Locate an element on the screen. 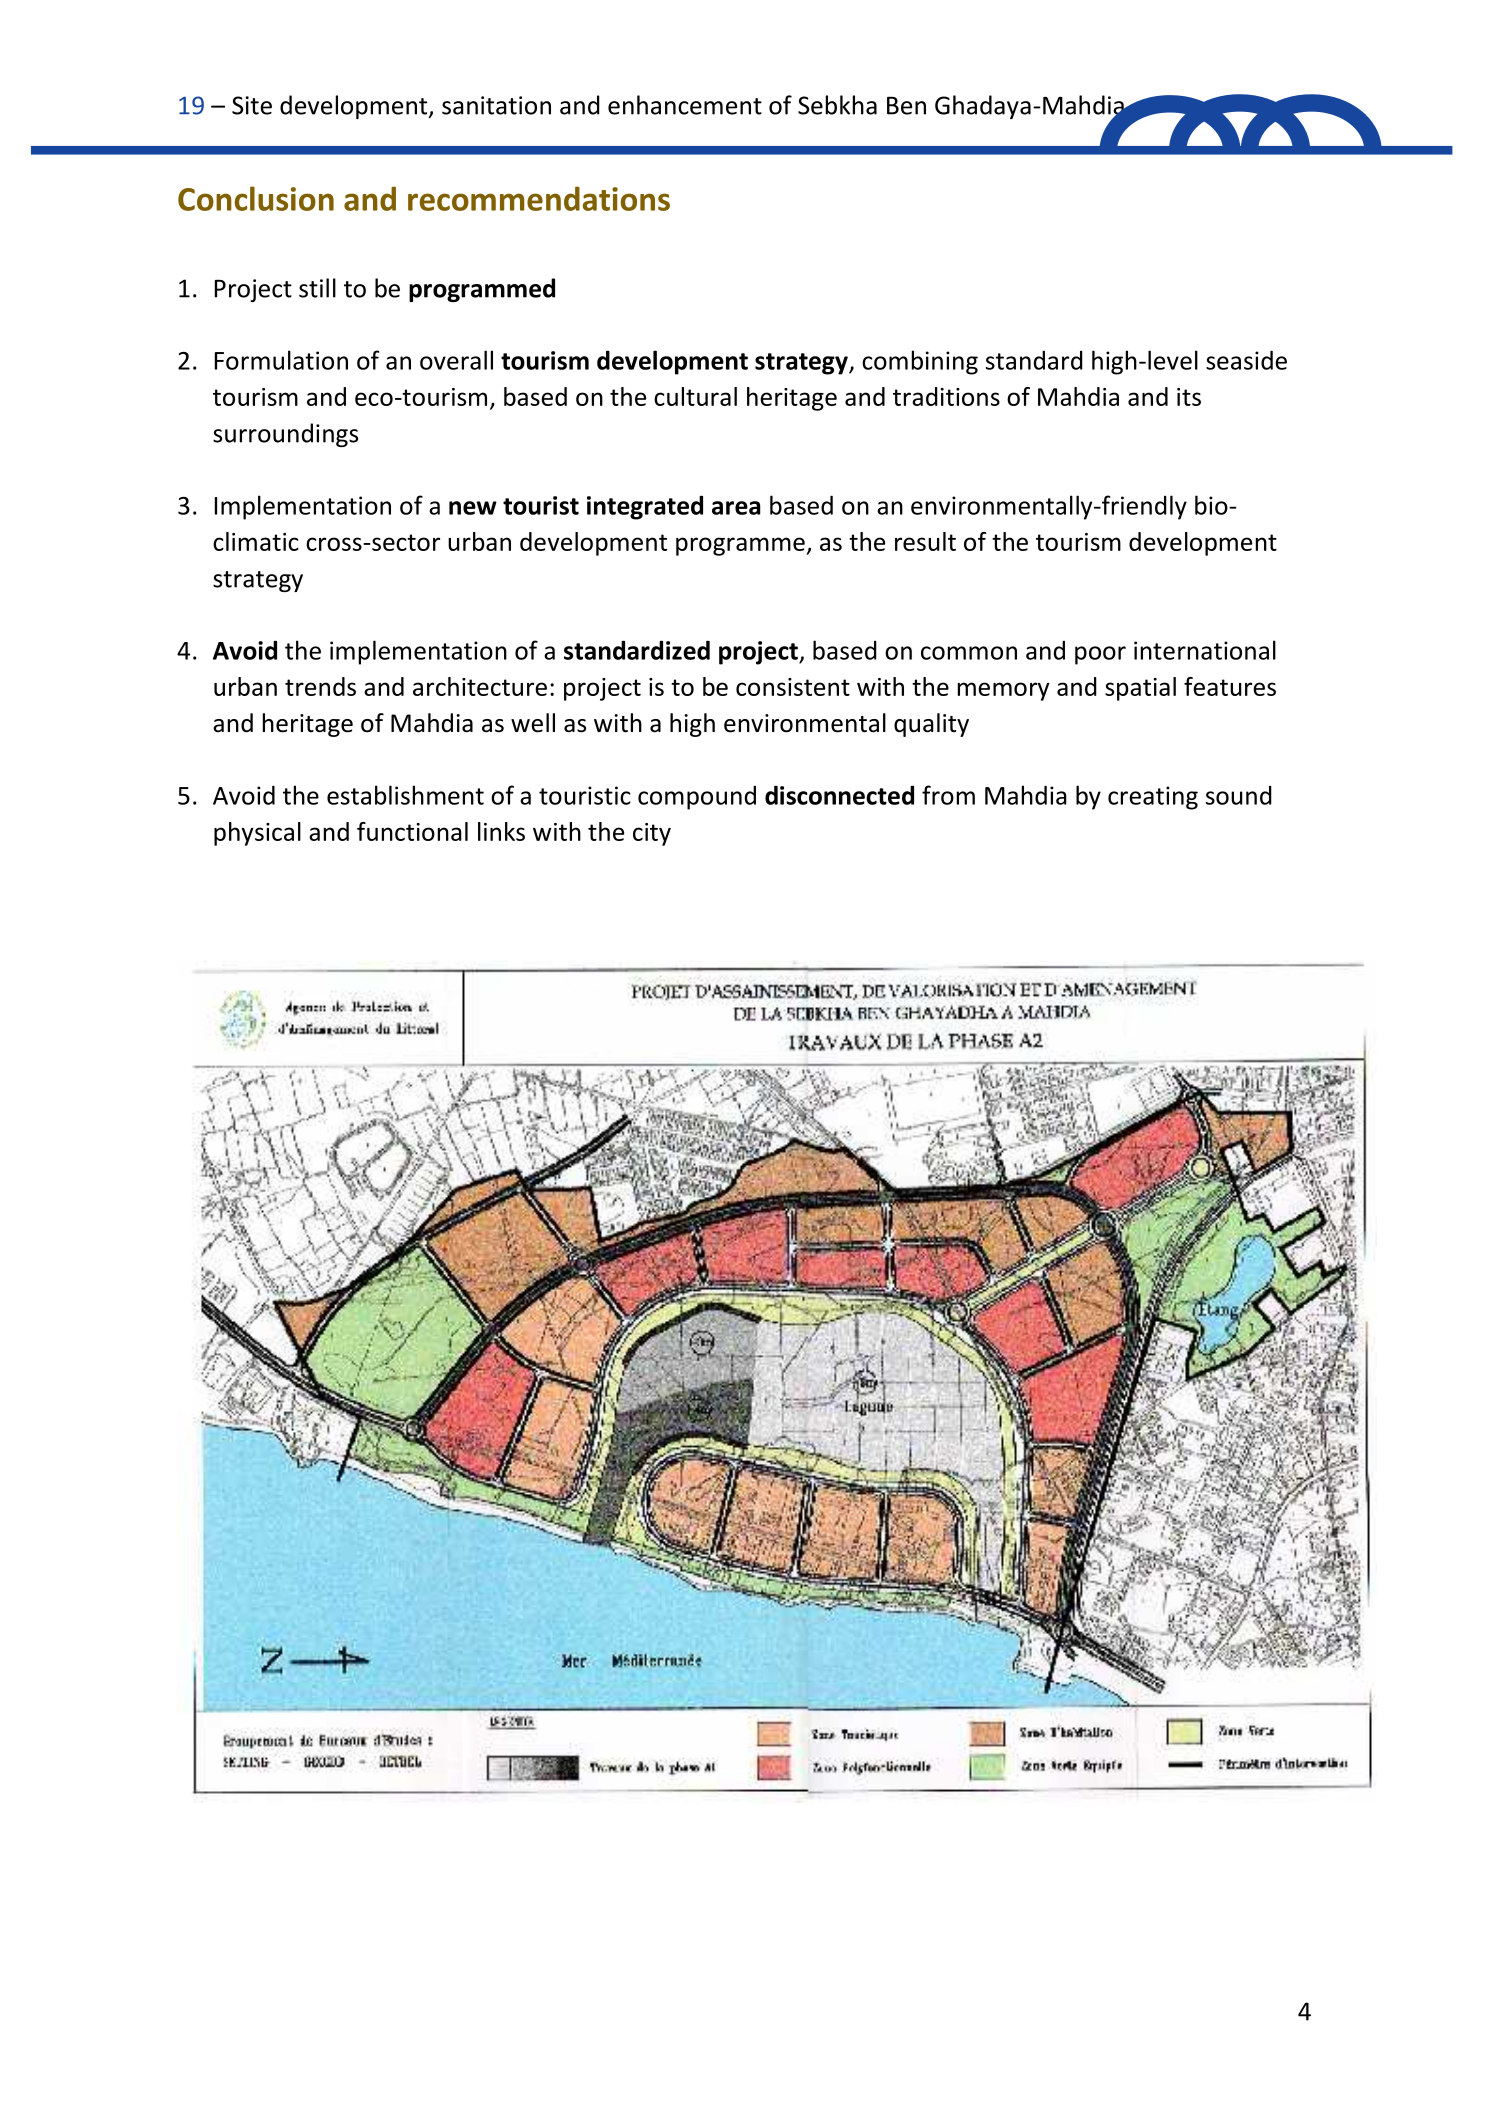 This screenshot has width=1489, height=2106. new is located at coordinates (473, 508).
